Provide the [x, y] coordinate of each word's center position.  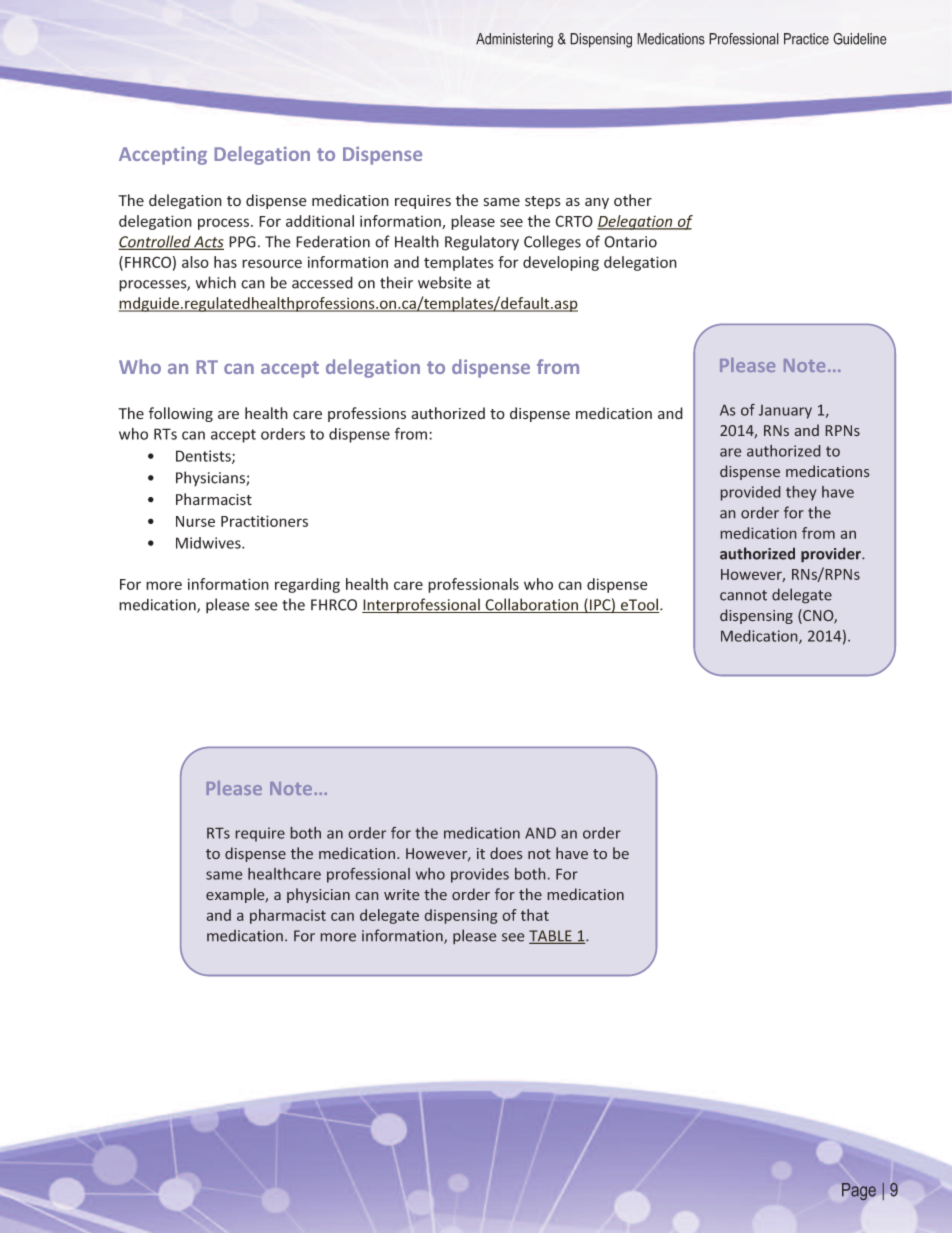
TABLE [551, 937]
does [506, 853]
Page [859, 1191]
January [785, 412]
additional [320, 221]
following [181, 414]
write [401, 894]
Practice [806, 39]
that [535, 915]
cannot [743, 595]
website [445, 282]
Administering [514, 40]
